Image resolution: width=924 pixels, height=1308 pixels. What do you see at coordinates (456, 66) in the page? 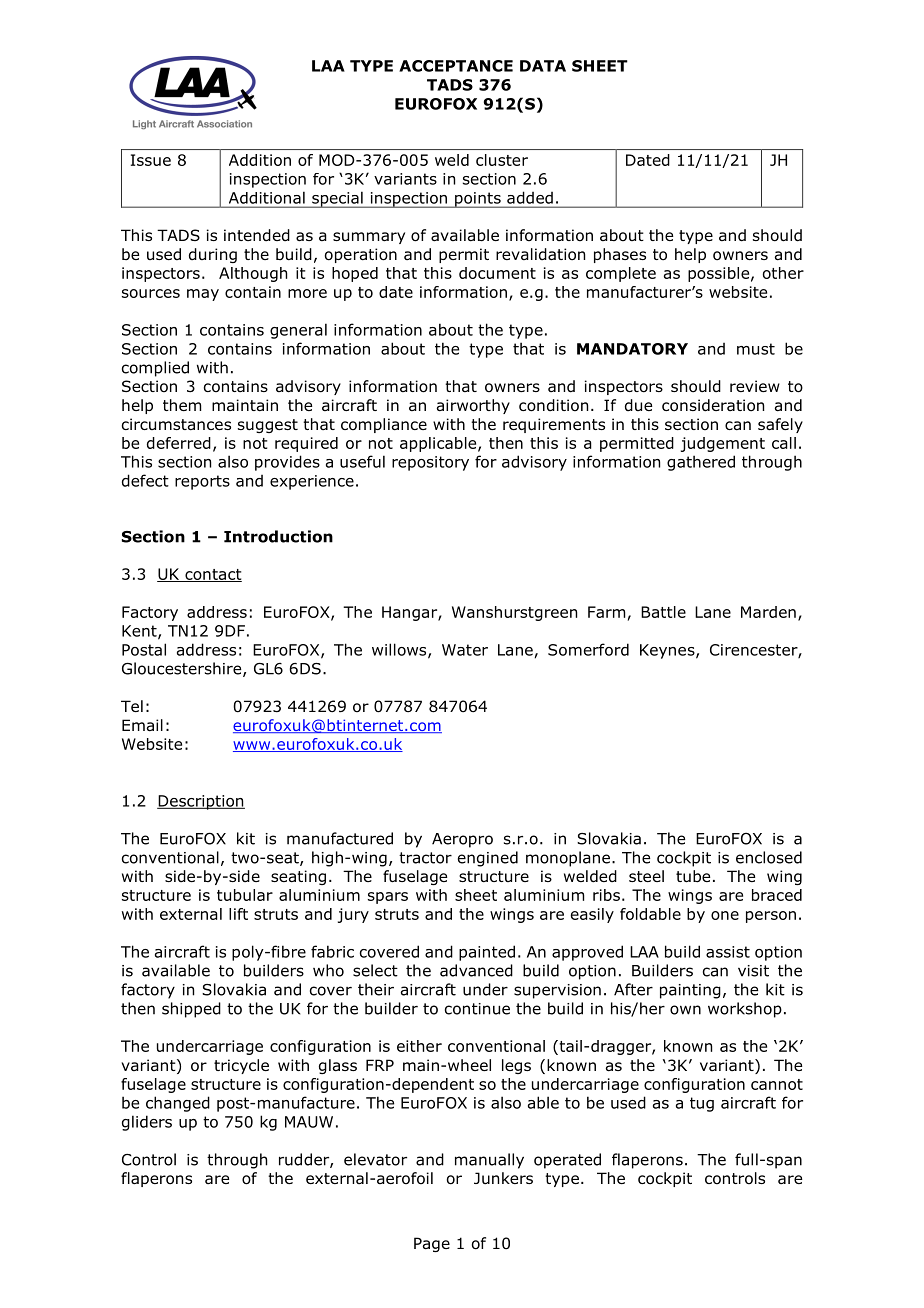
I see `ACCEPTANCE` at bounding box center [456, 66].
